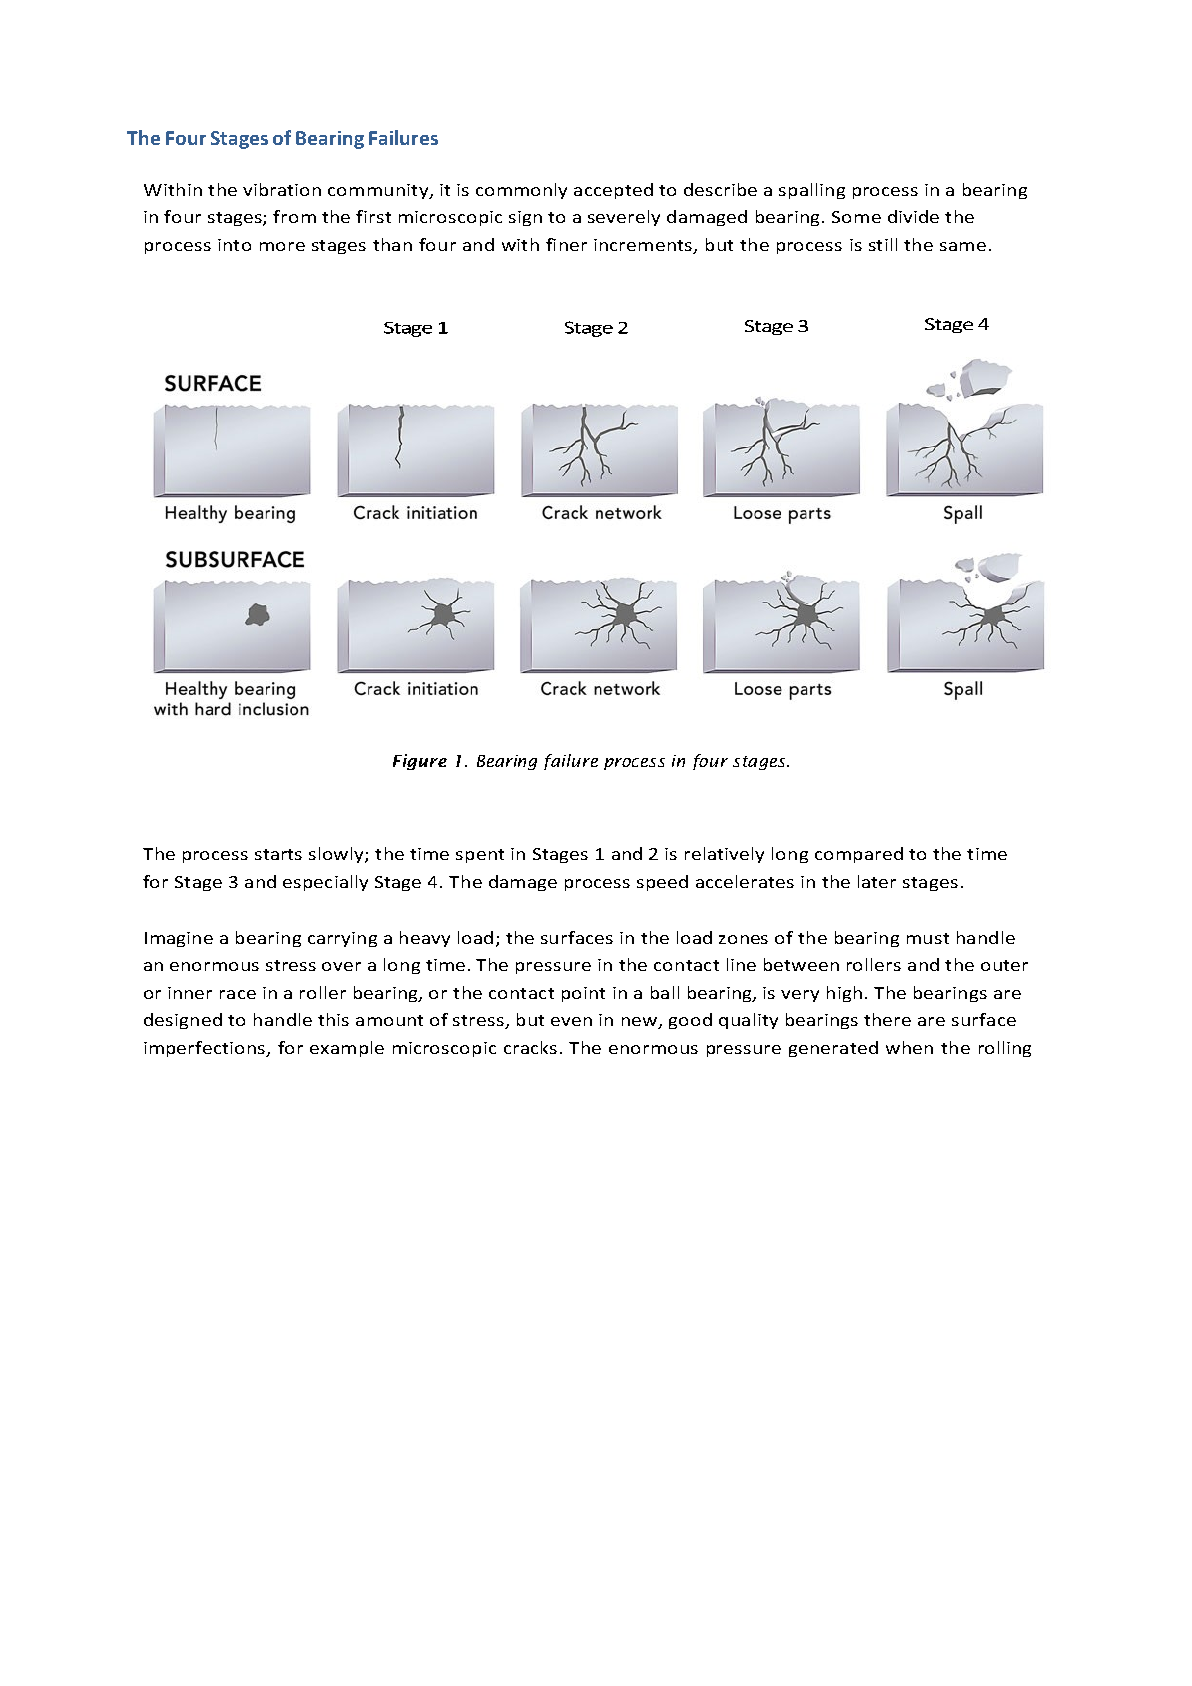 This screenshot has height=1686, width=1192. Describe the element at coordinates (913, 216) in the screenshot. I see `divide` at that location.
